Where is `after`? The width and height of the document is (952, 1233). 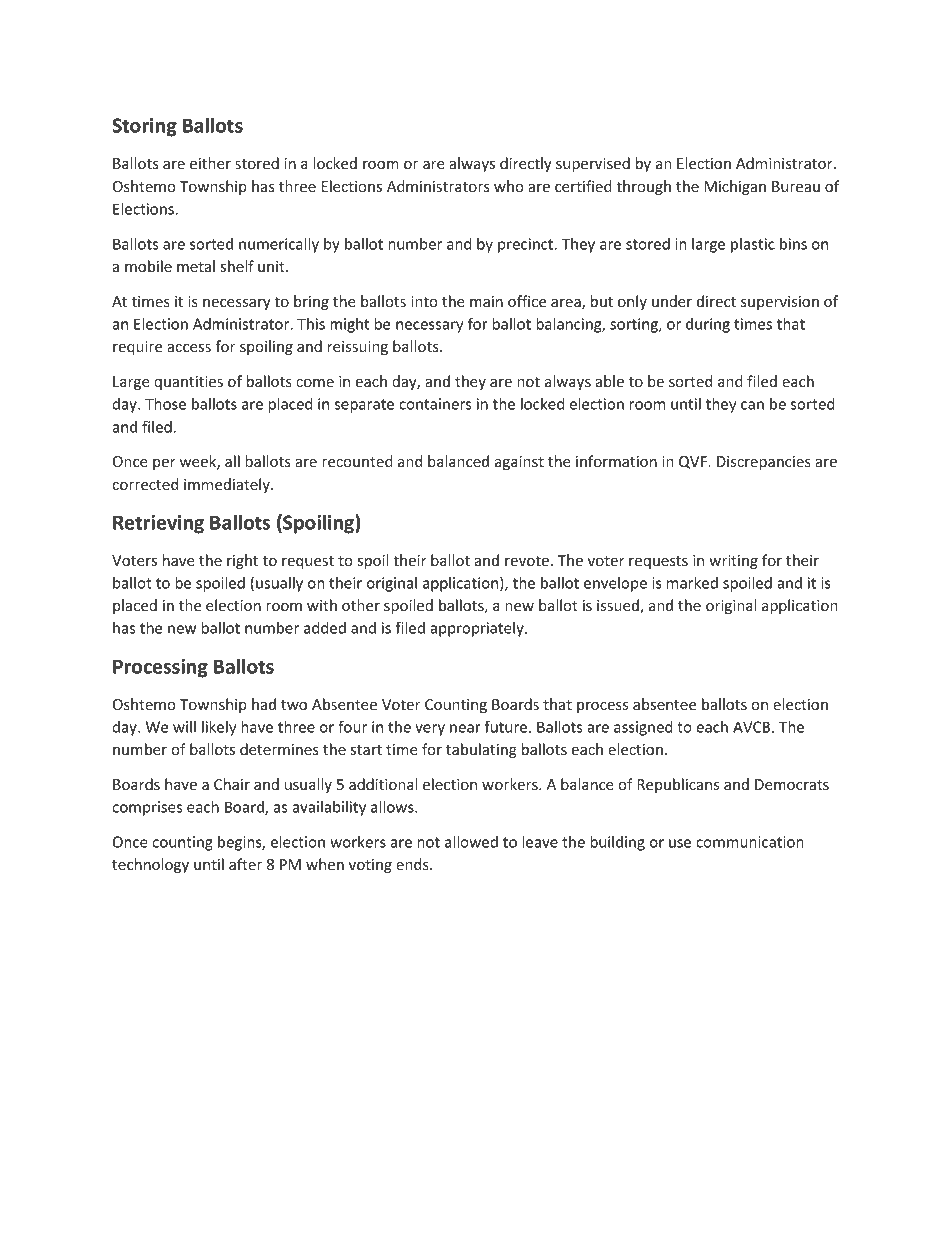 after is located at coordinates (245, 864).
